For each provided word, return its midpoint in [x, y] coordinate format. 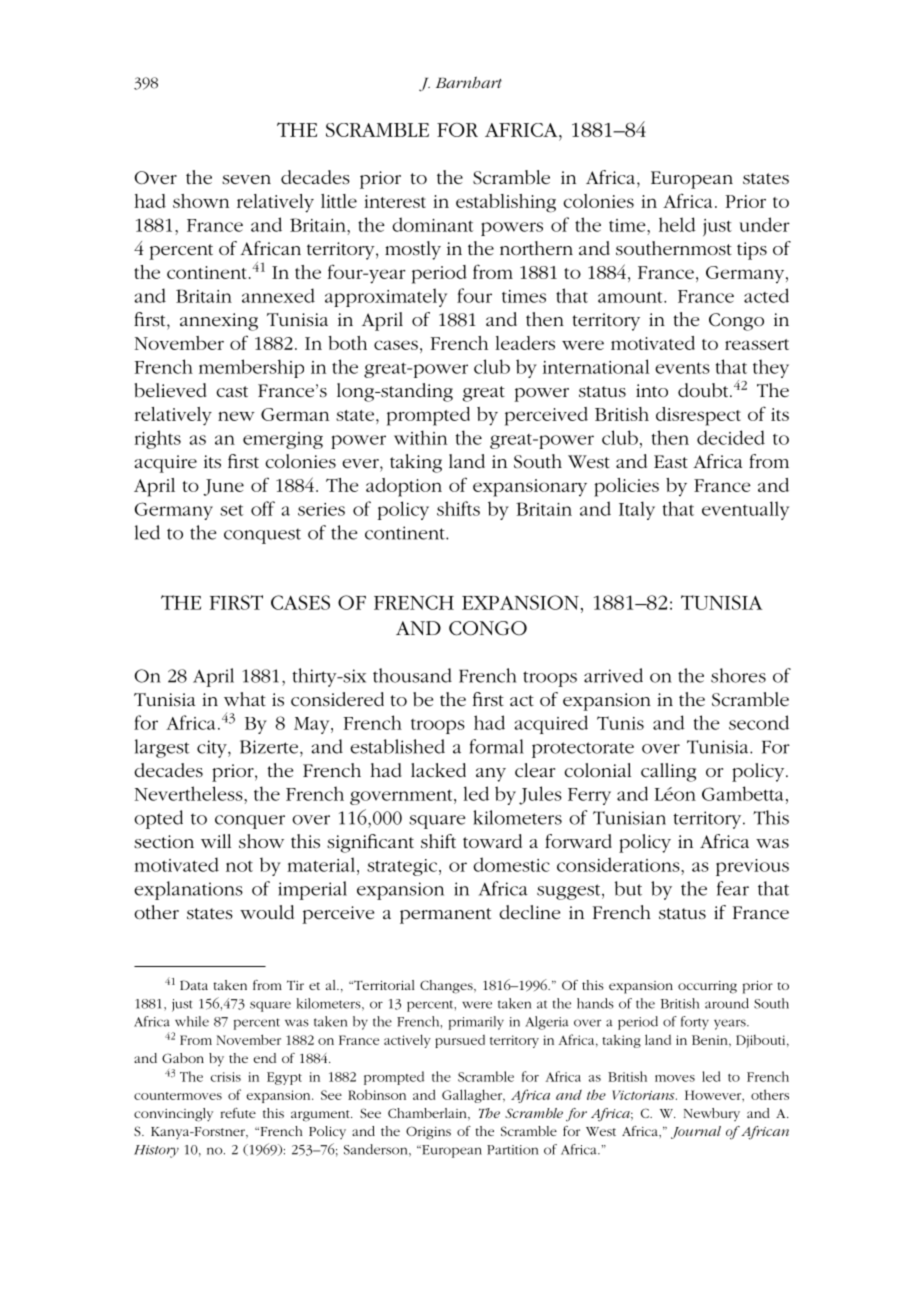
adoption [404, 487]
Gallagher [473, 1096]
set [232, 510]
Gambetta [743, 793]
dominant [433, 224]
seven [246, 180]
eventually [745, 510]
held [677, 224]
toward [492, 841]
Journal [696, 1132]
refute [238, 1113]
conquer [250, 822]
